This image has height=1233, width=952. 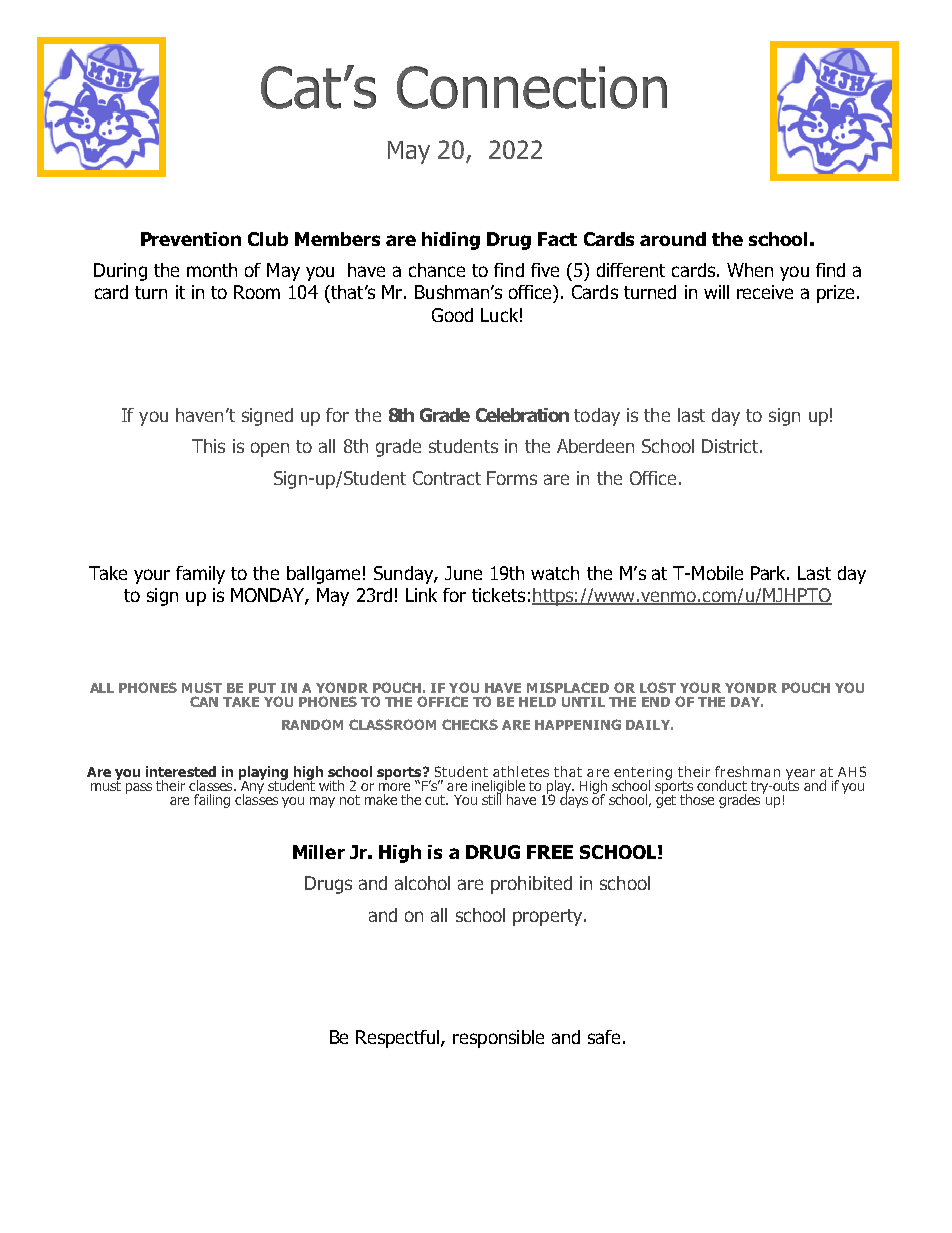 I want to click on responsible, so click(x=498, y=1039).
